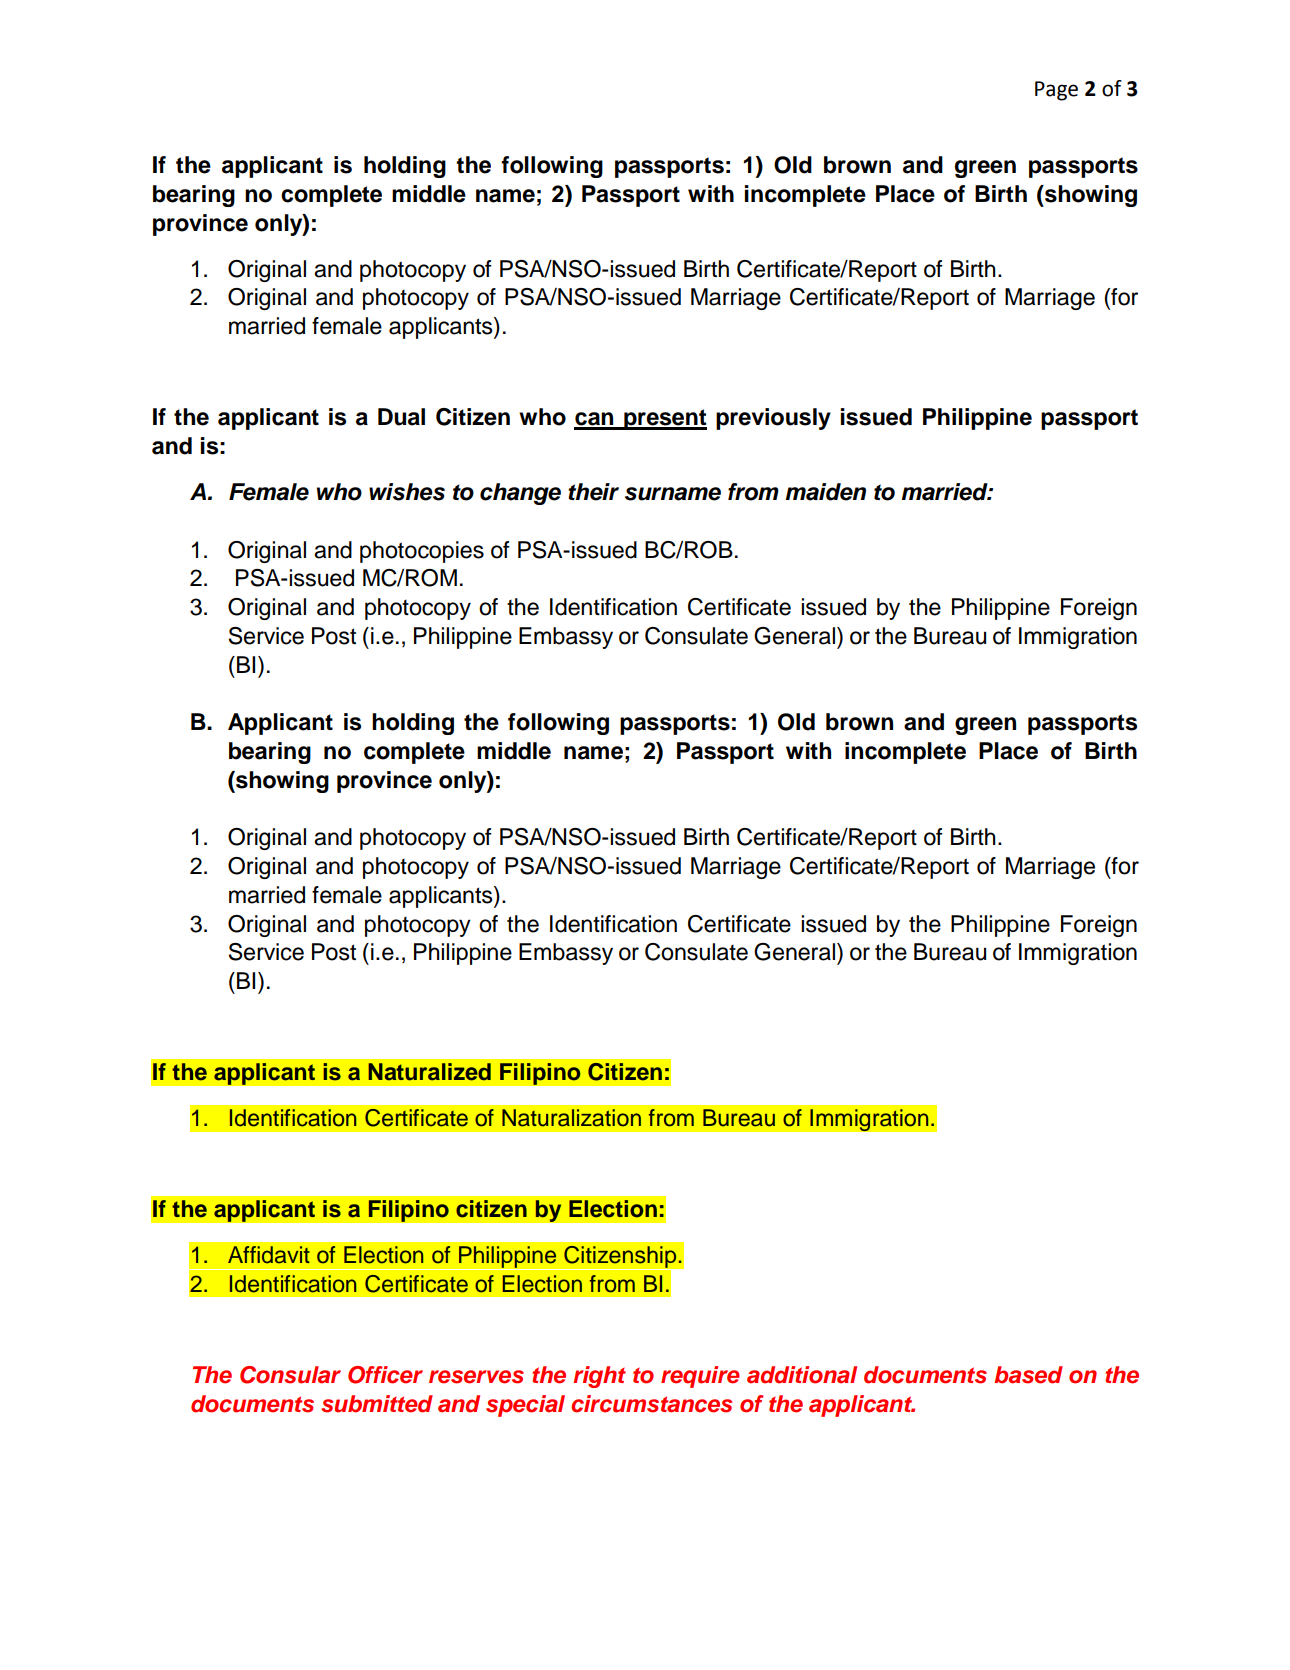 The image size is (1290, 1670). Describe the element at coordinates (430, 1072) in the image. I see `Naturalized` at that location.
